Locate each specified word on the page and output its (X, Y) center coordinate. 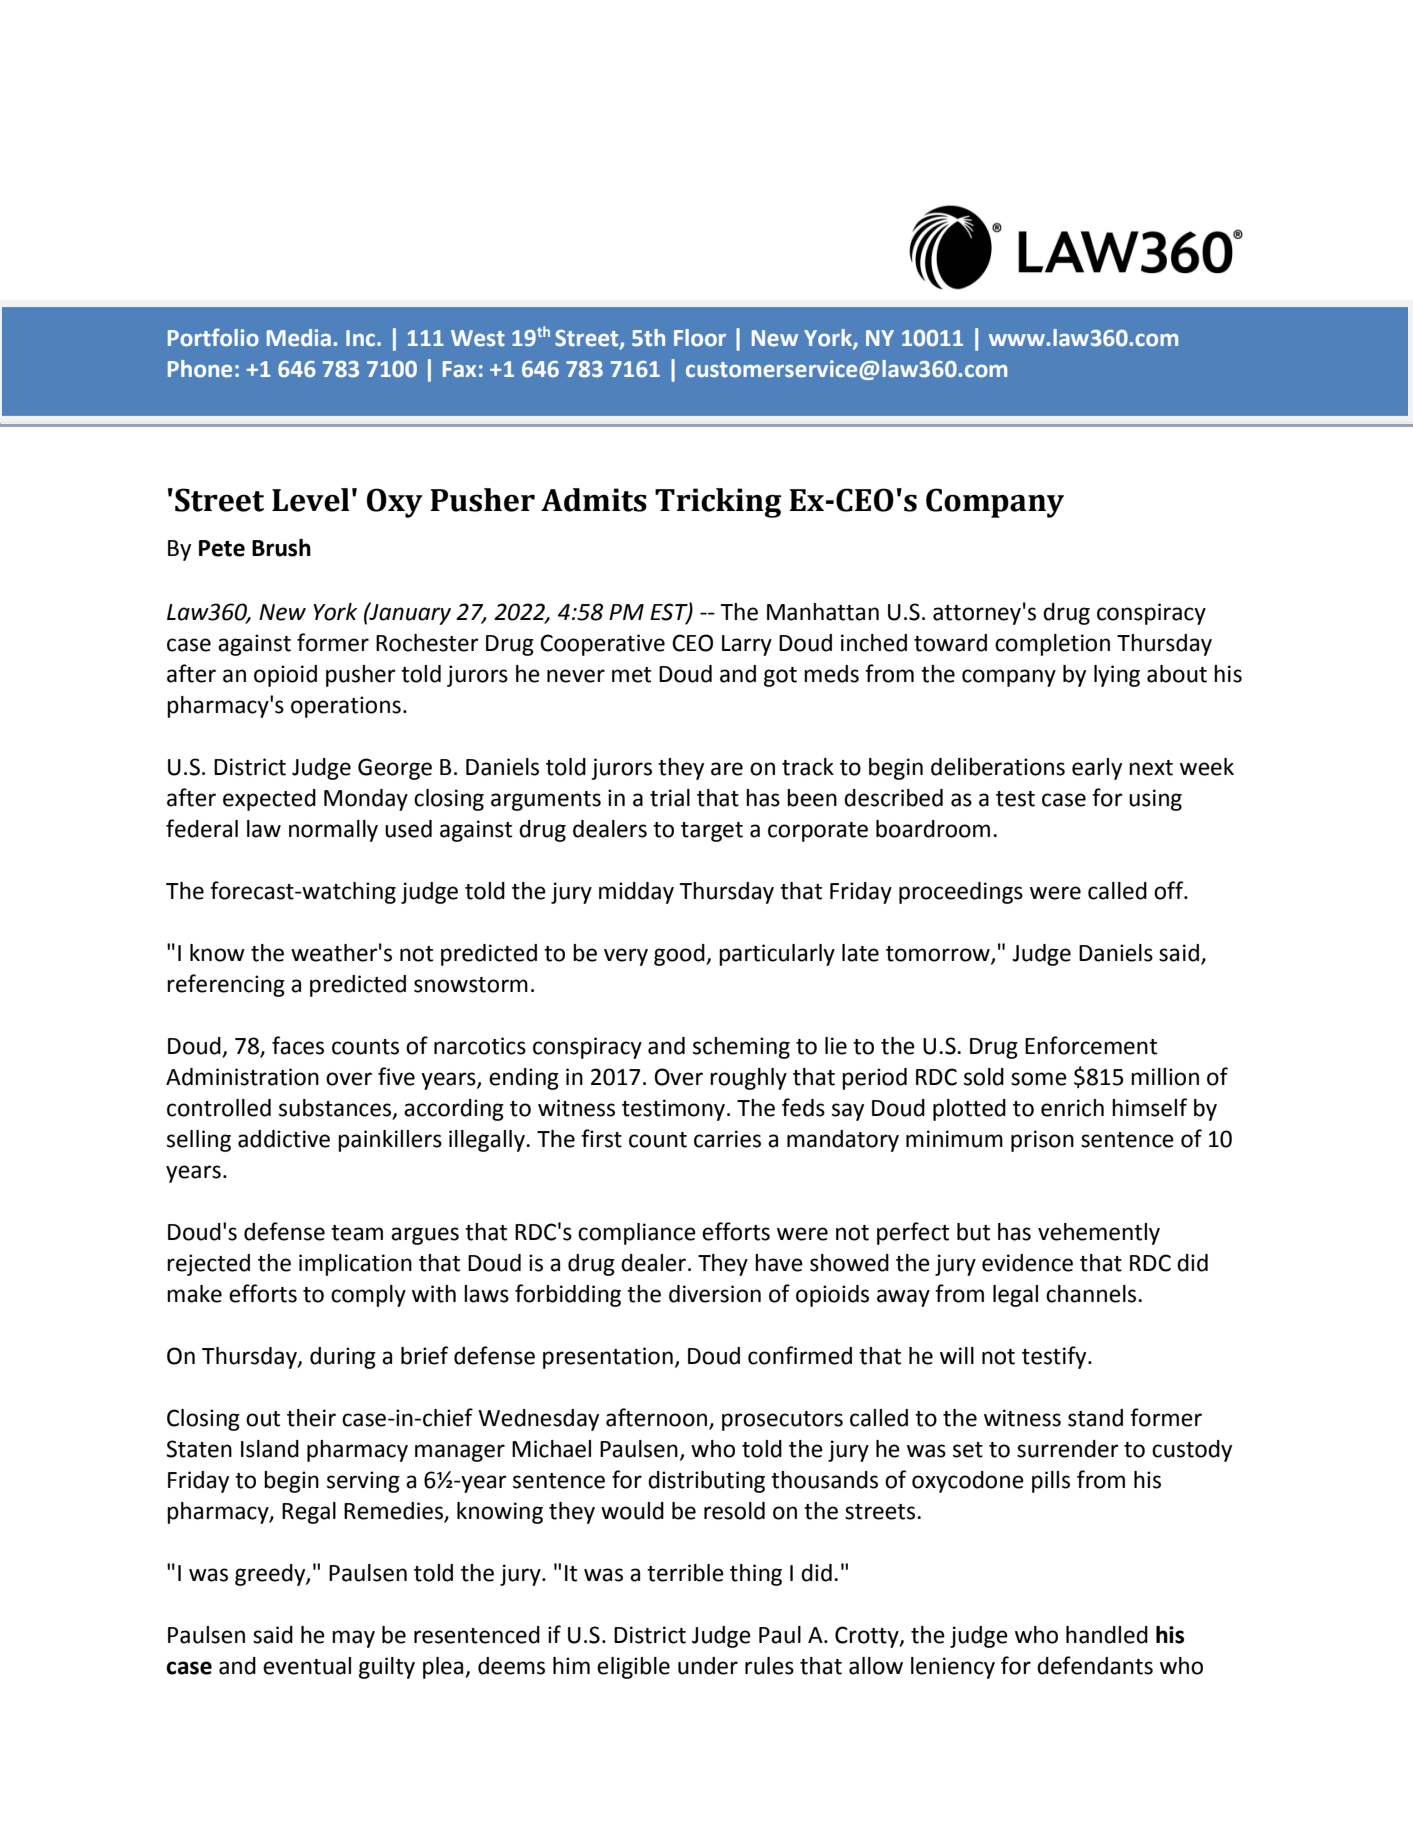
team (357, 1233)
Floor (700, 338)
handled (1107, 1635)
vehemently (1099, 1234)
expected (269, 800)
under (708, 1666)
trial (670, 798)
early (1097, 769)
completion (1052, 645)
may (353, 1639)
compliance (637, 1234)
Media (299, 338)
